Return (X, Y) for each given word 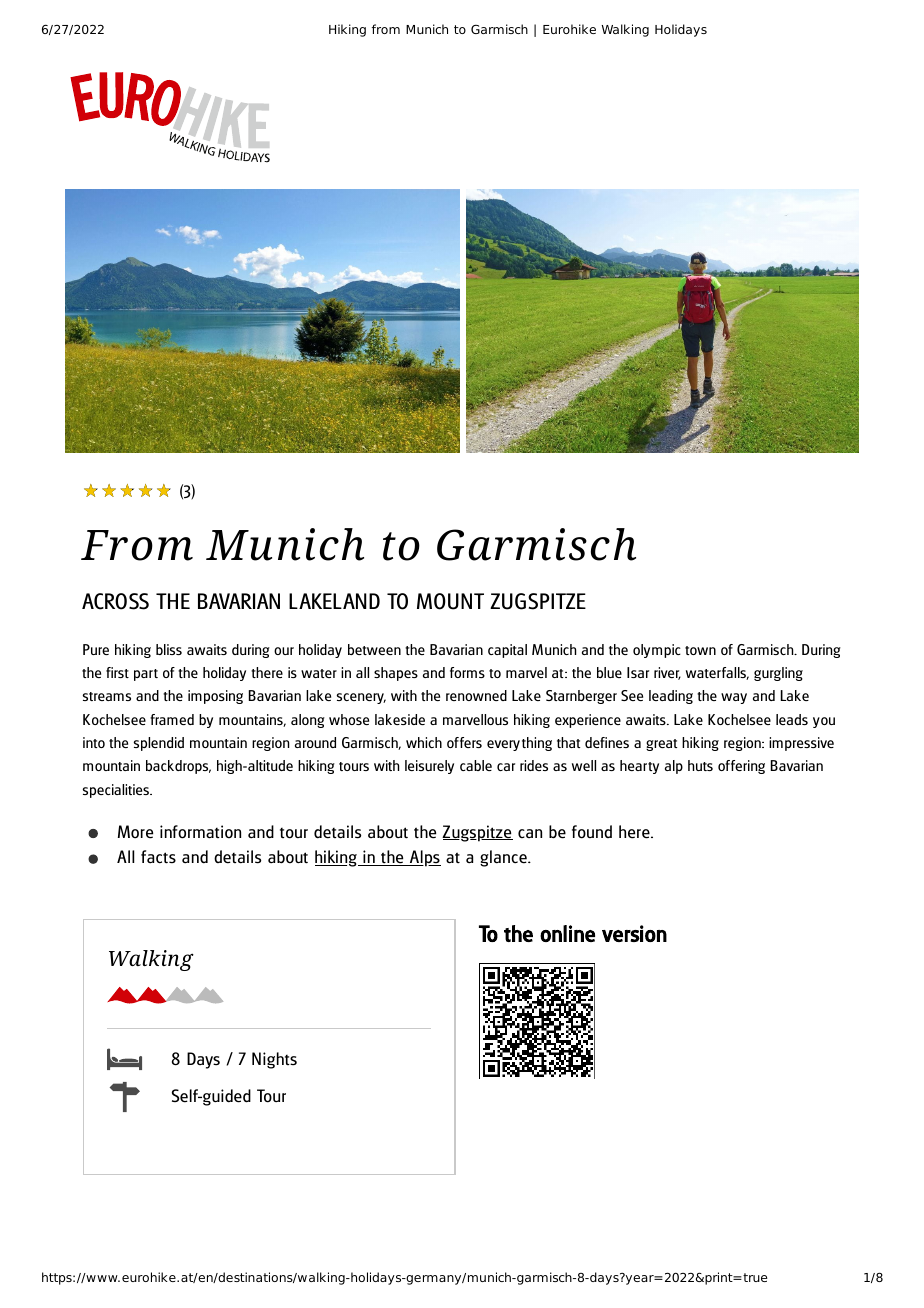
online (567, 933)
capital (507, 651)
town (700, 650)
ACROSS (115, 601)
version (634, 933)
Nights (274, 1060)
